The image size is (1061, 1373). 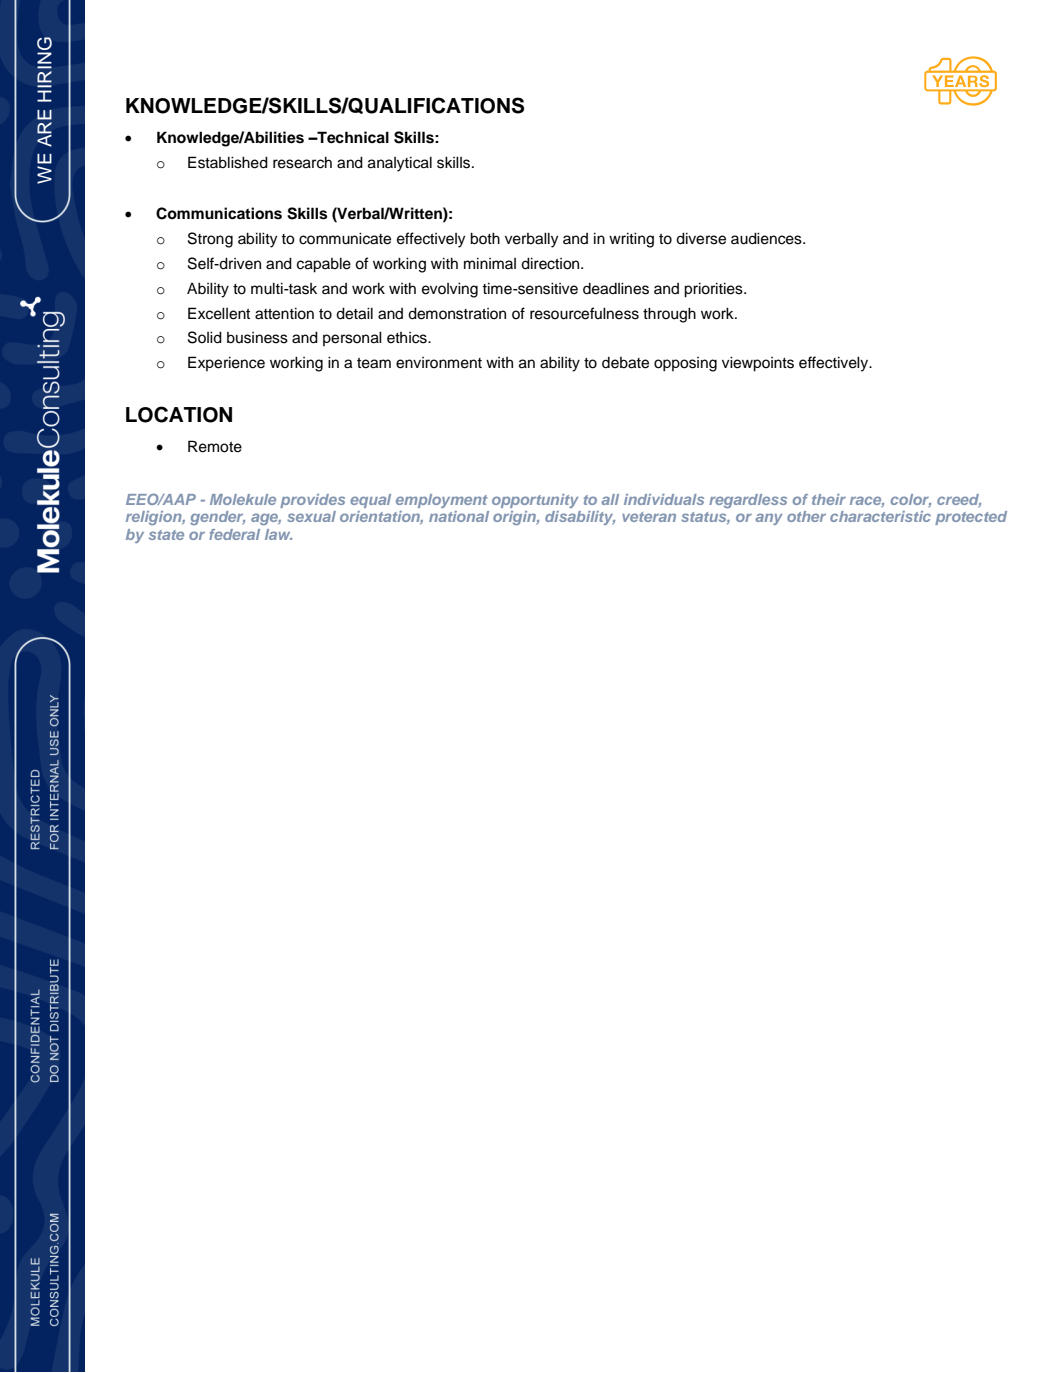 What do you see at coordinates (535, 501) in the screenshot?
I see `opportunity` at bounding box center [535, 501].
